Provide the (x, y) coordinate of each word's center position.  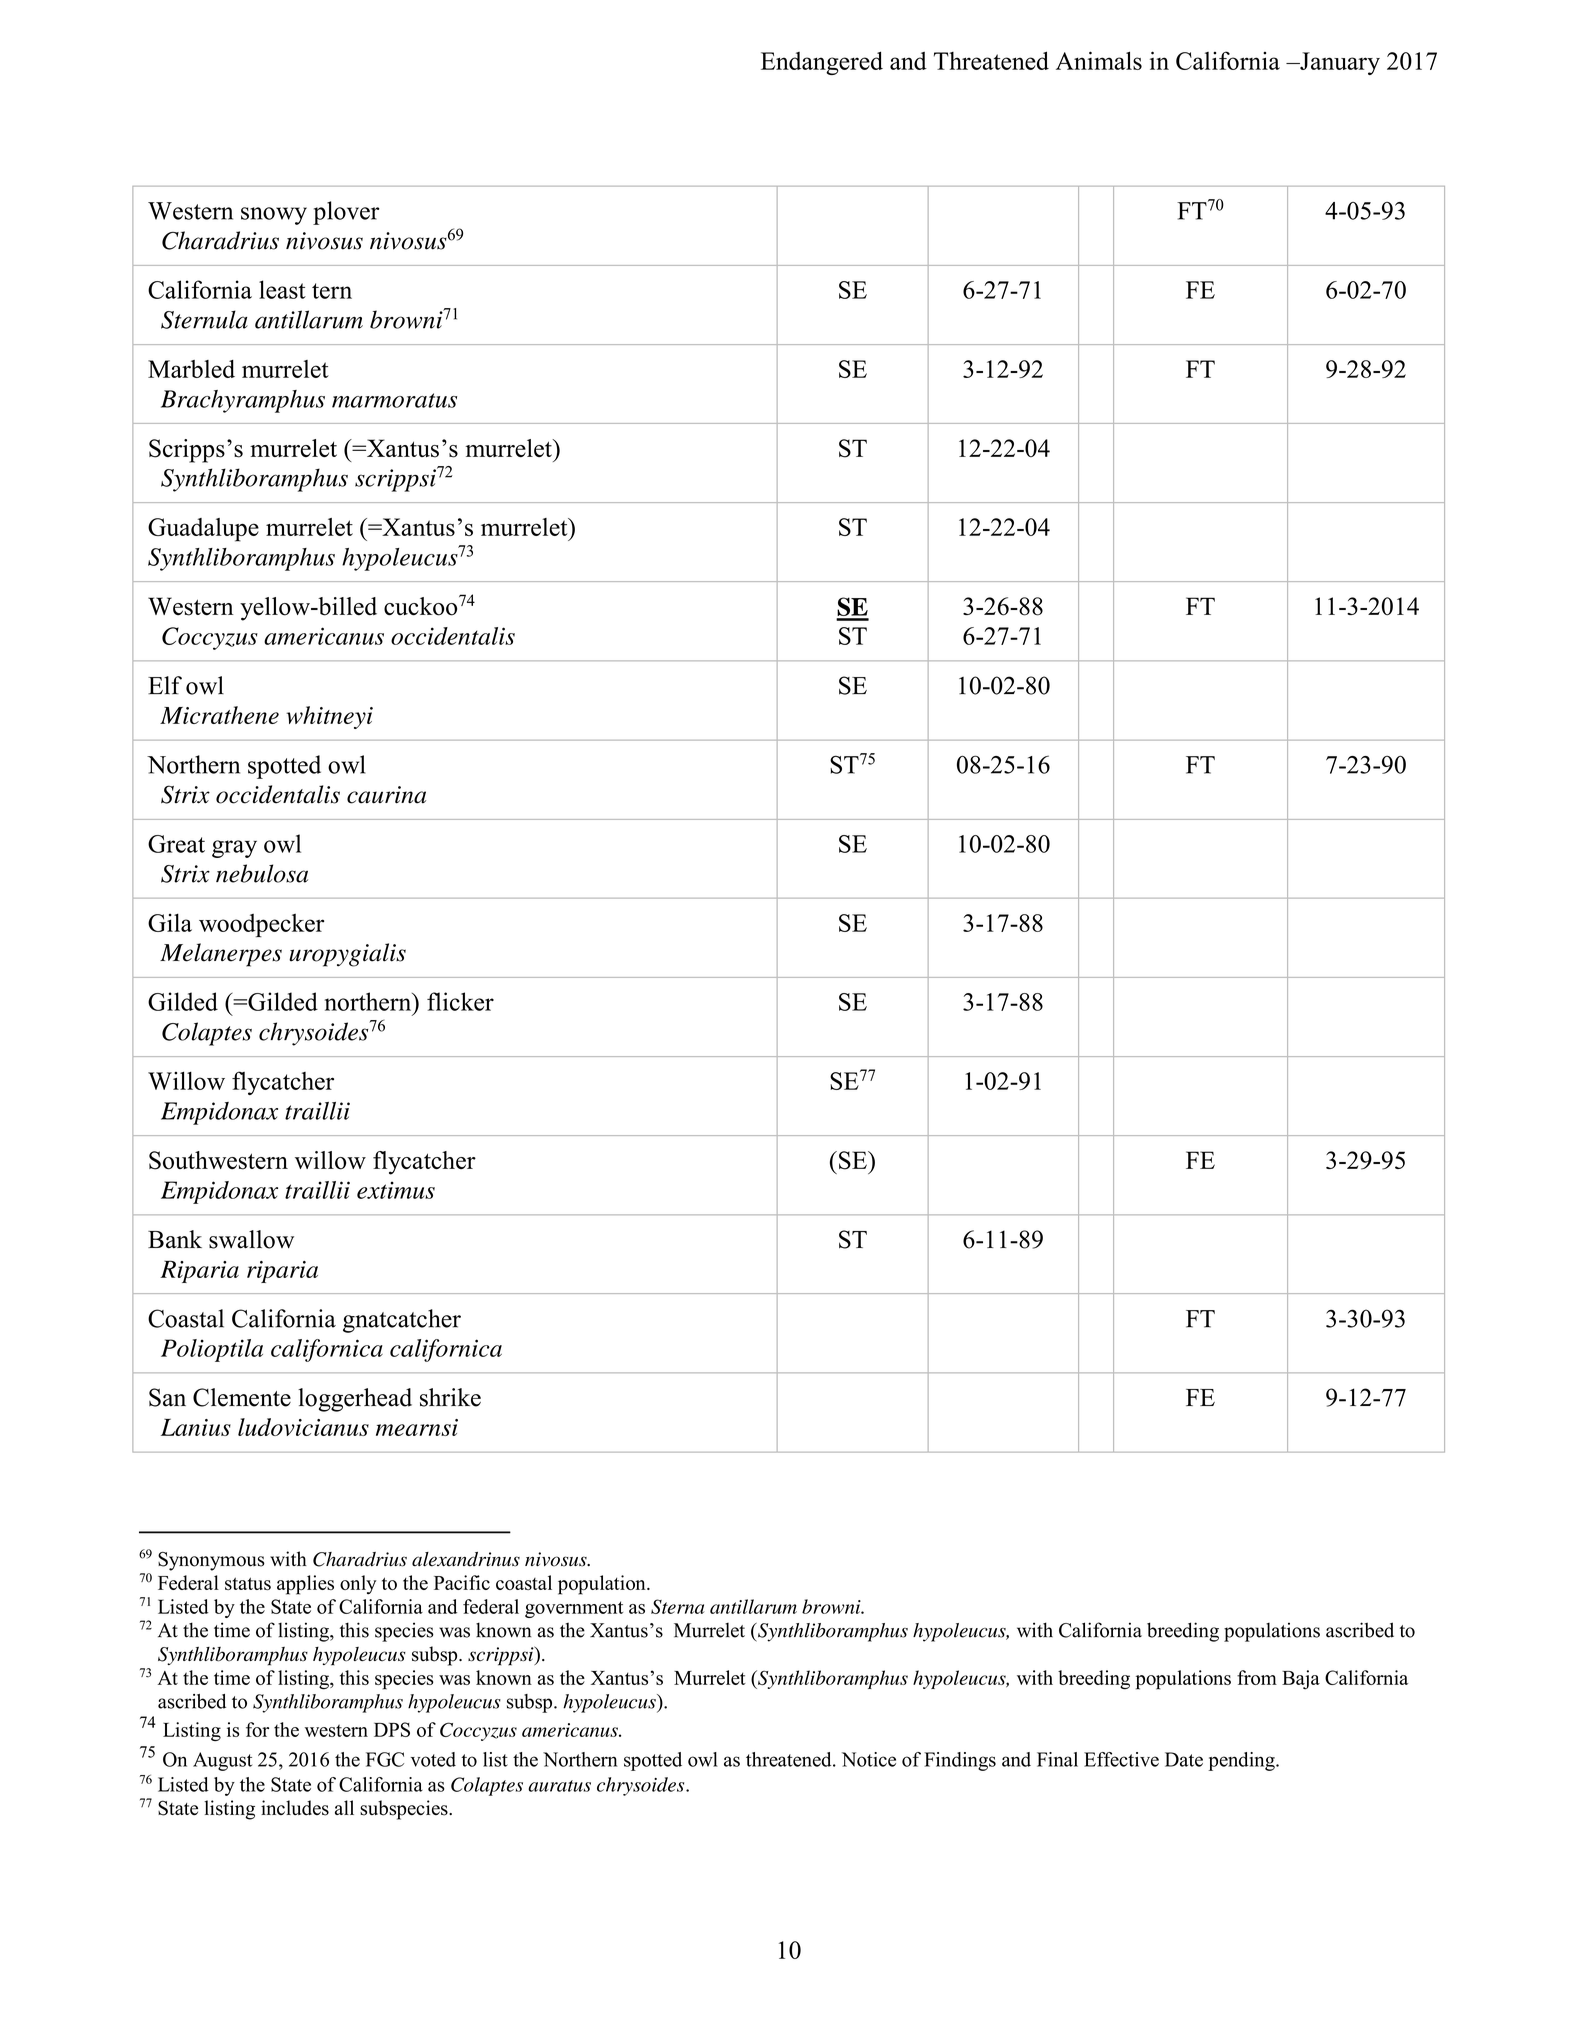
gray (234, 849)
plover (346, 213)
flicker (460, 1001)
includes (295, 1808)
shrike (450, 1397)
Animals (1099, 60)
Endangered (822, 63)
